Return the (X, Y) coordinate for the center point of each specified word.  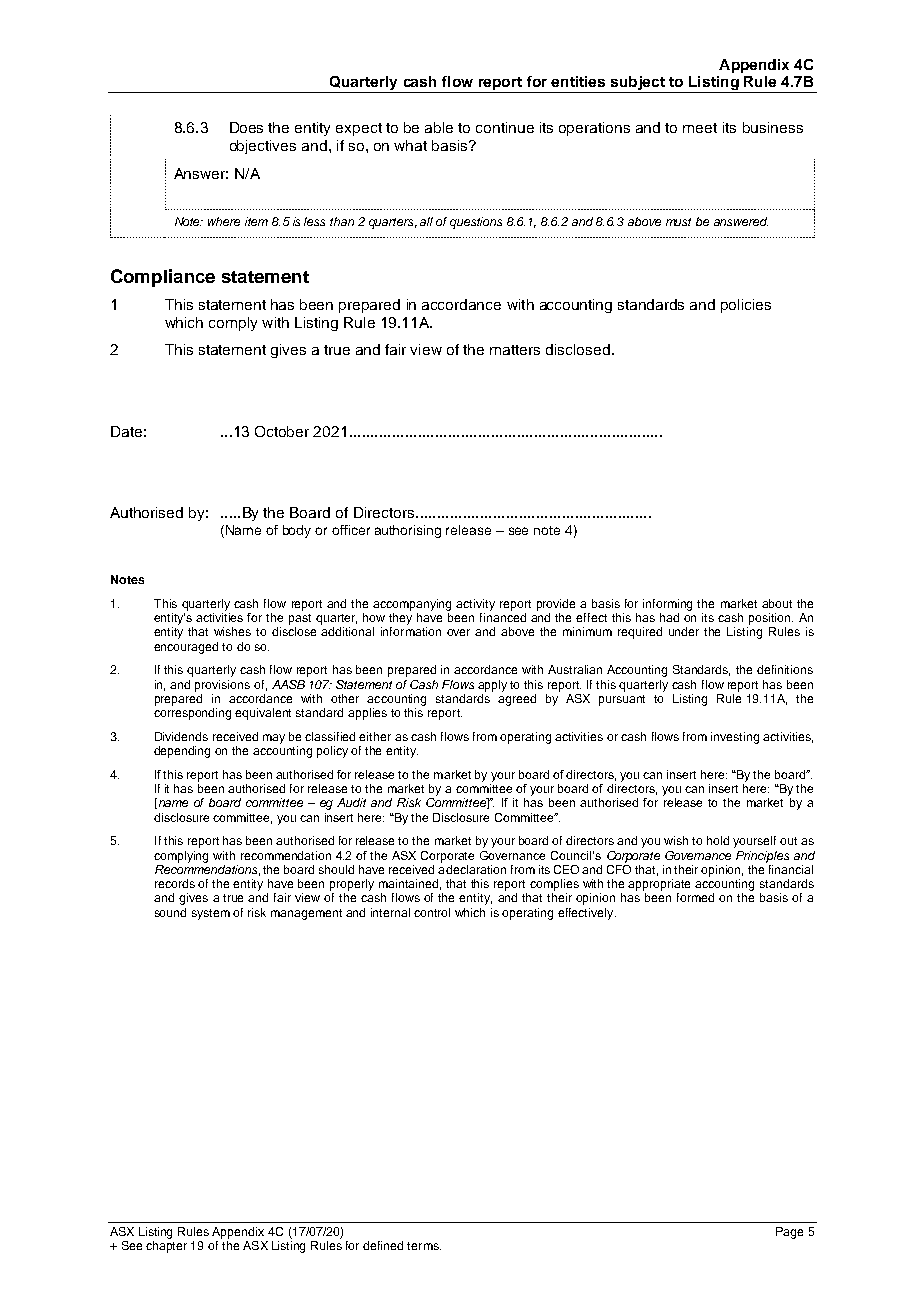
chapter (166, 1247)
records (175, 883)
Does (246, 127)
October (282, 431)
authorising (408, 531)
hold (718, 840)
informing (667, 605)
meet (700, 128)
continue (505, 127)
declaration (476, 869)
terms (424, 1246)
